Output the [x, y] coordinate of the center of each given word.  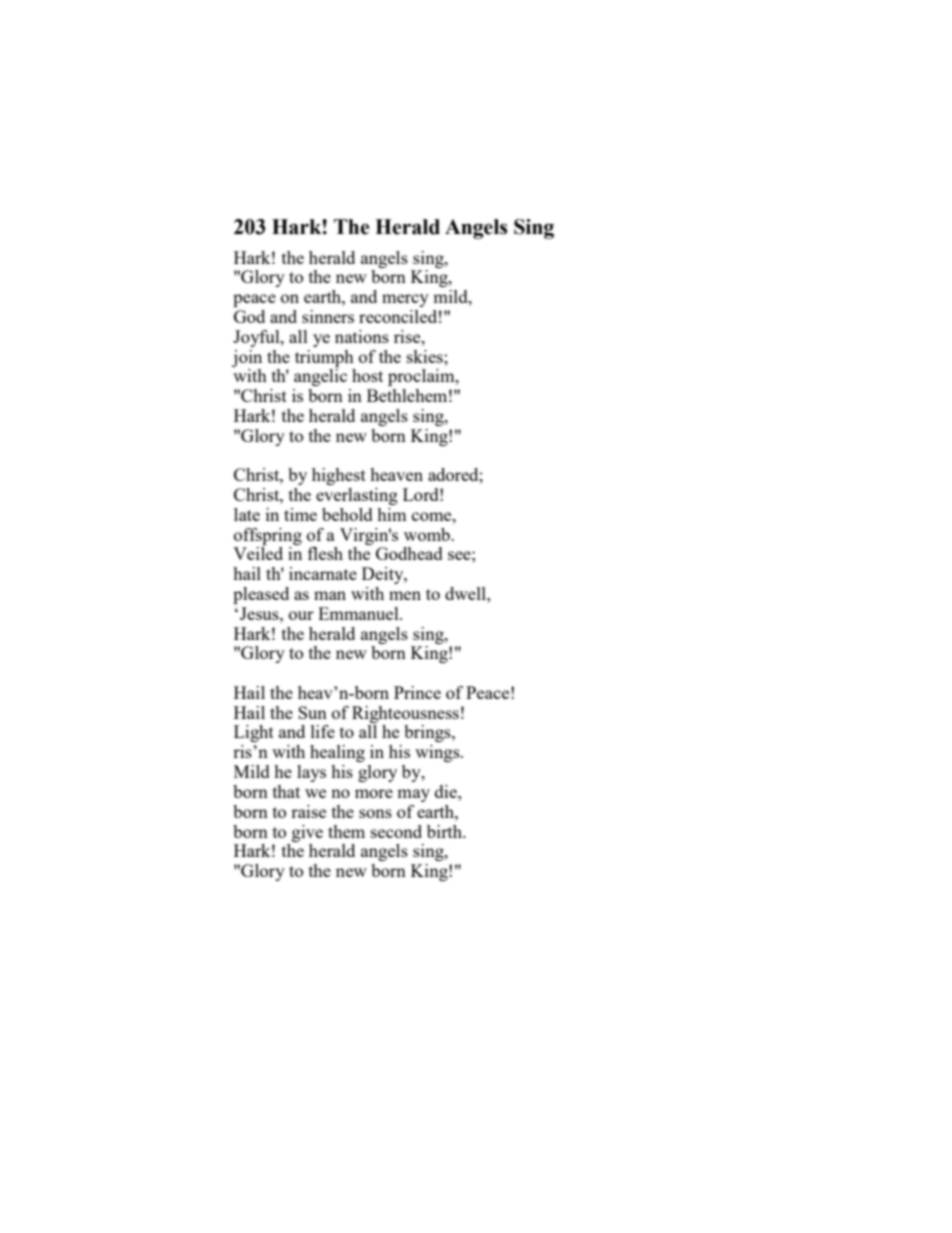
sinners [328, 316]
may [413, 795]
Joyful [257, 338]
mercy [405, 300]
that [286, 791]
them [346, 831]
